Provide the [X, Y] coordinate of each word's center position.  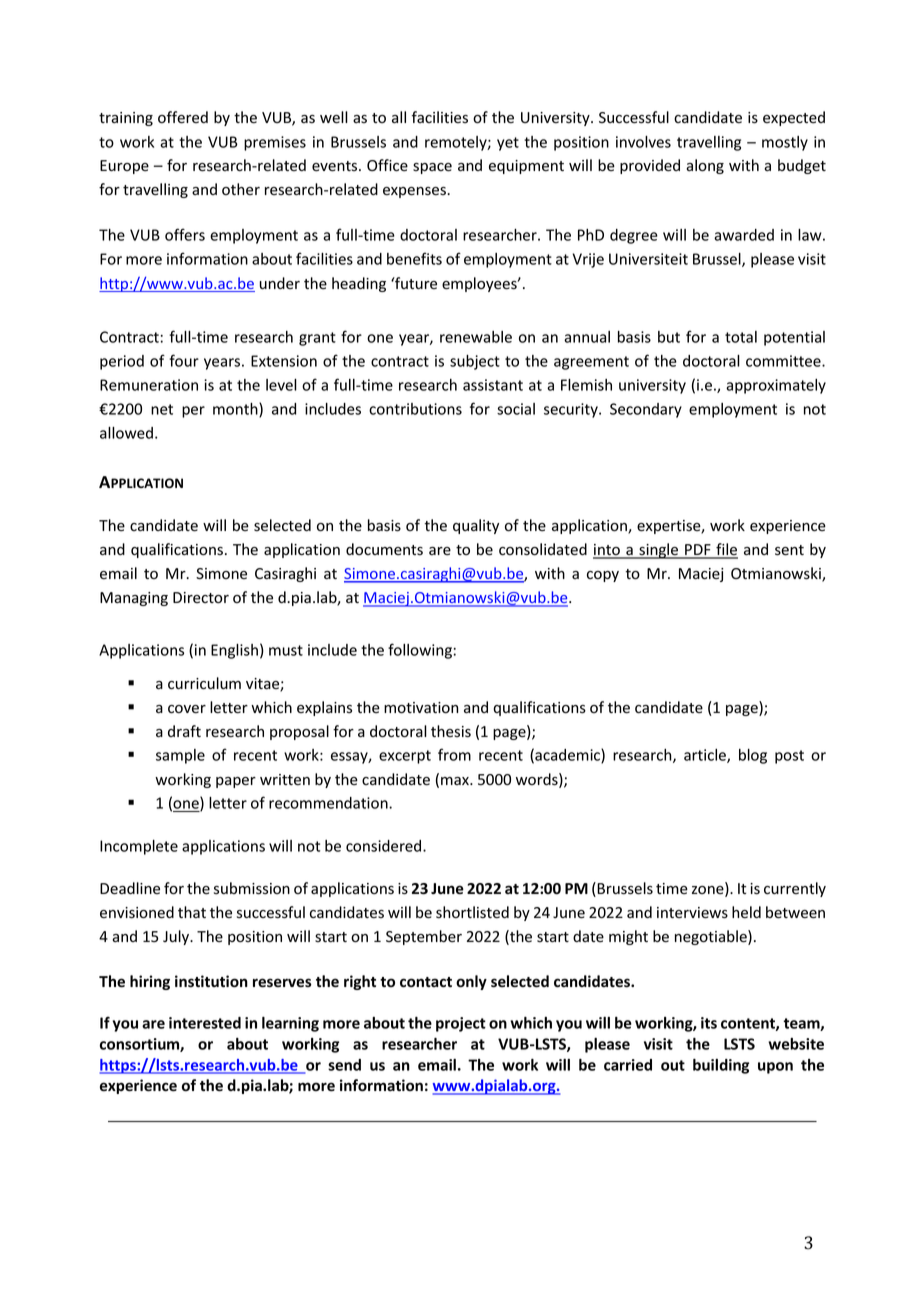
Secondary [646, 410]
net [162, 409]
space [432, 168]
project [461, 1024]
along [705, 166]
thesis [451, 731]
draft [184, 731]
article [706, 756]
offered [183, 117]
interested [205, 1023]
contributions [415, 409]
